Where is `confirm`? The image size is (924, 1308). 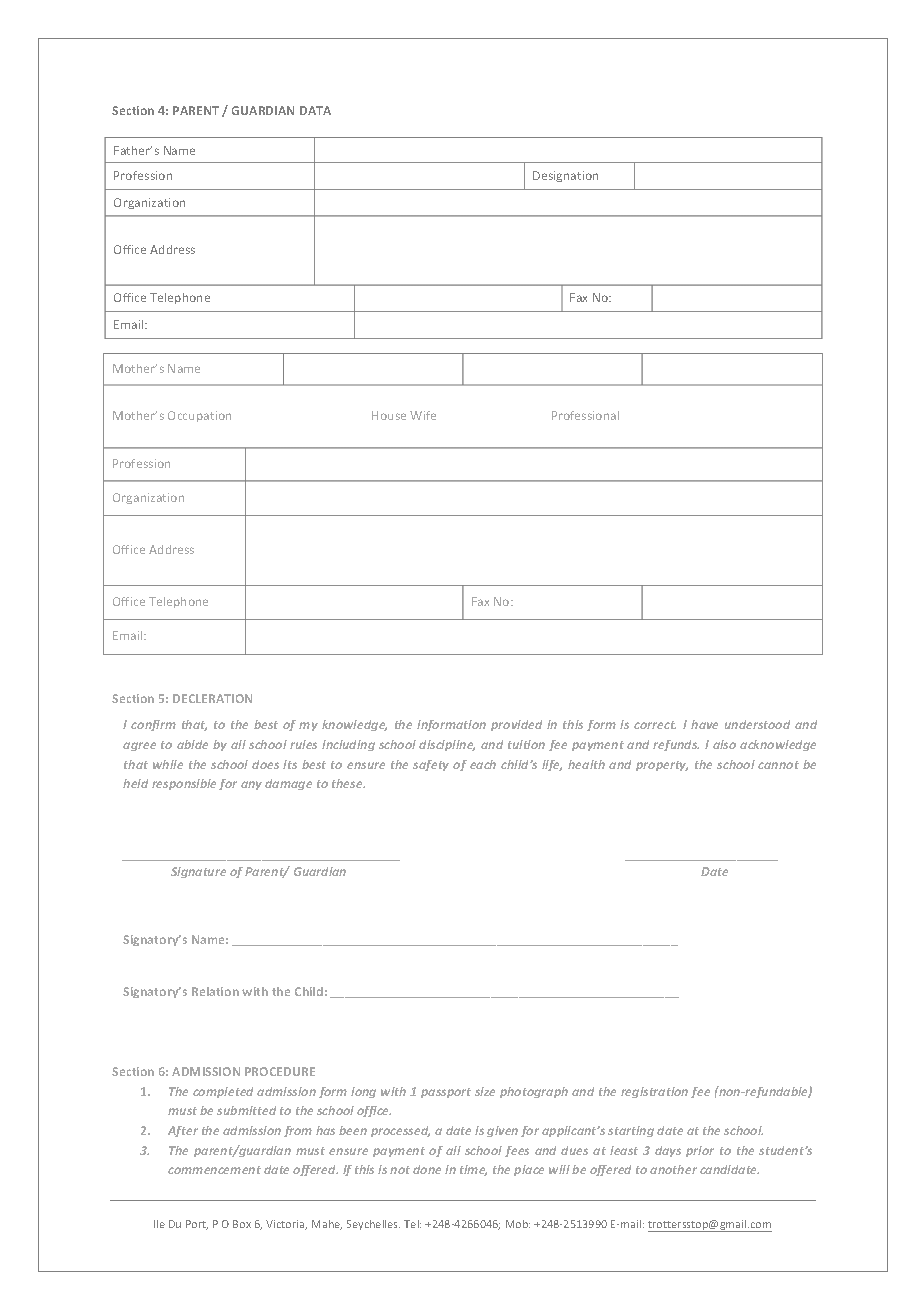 confirm is located at coordinates (153, 725).
